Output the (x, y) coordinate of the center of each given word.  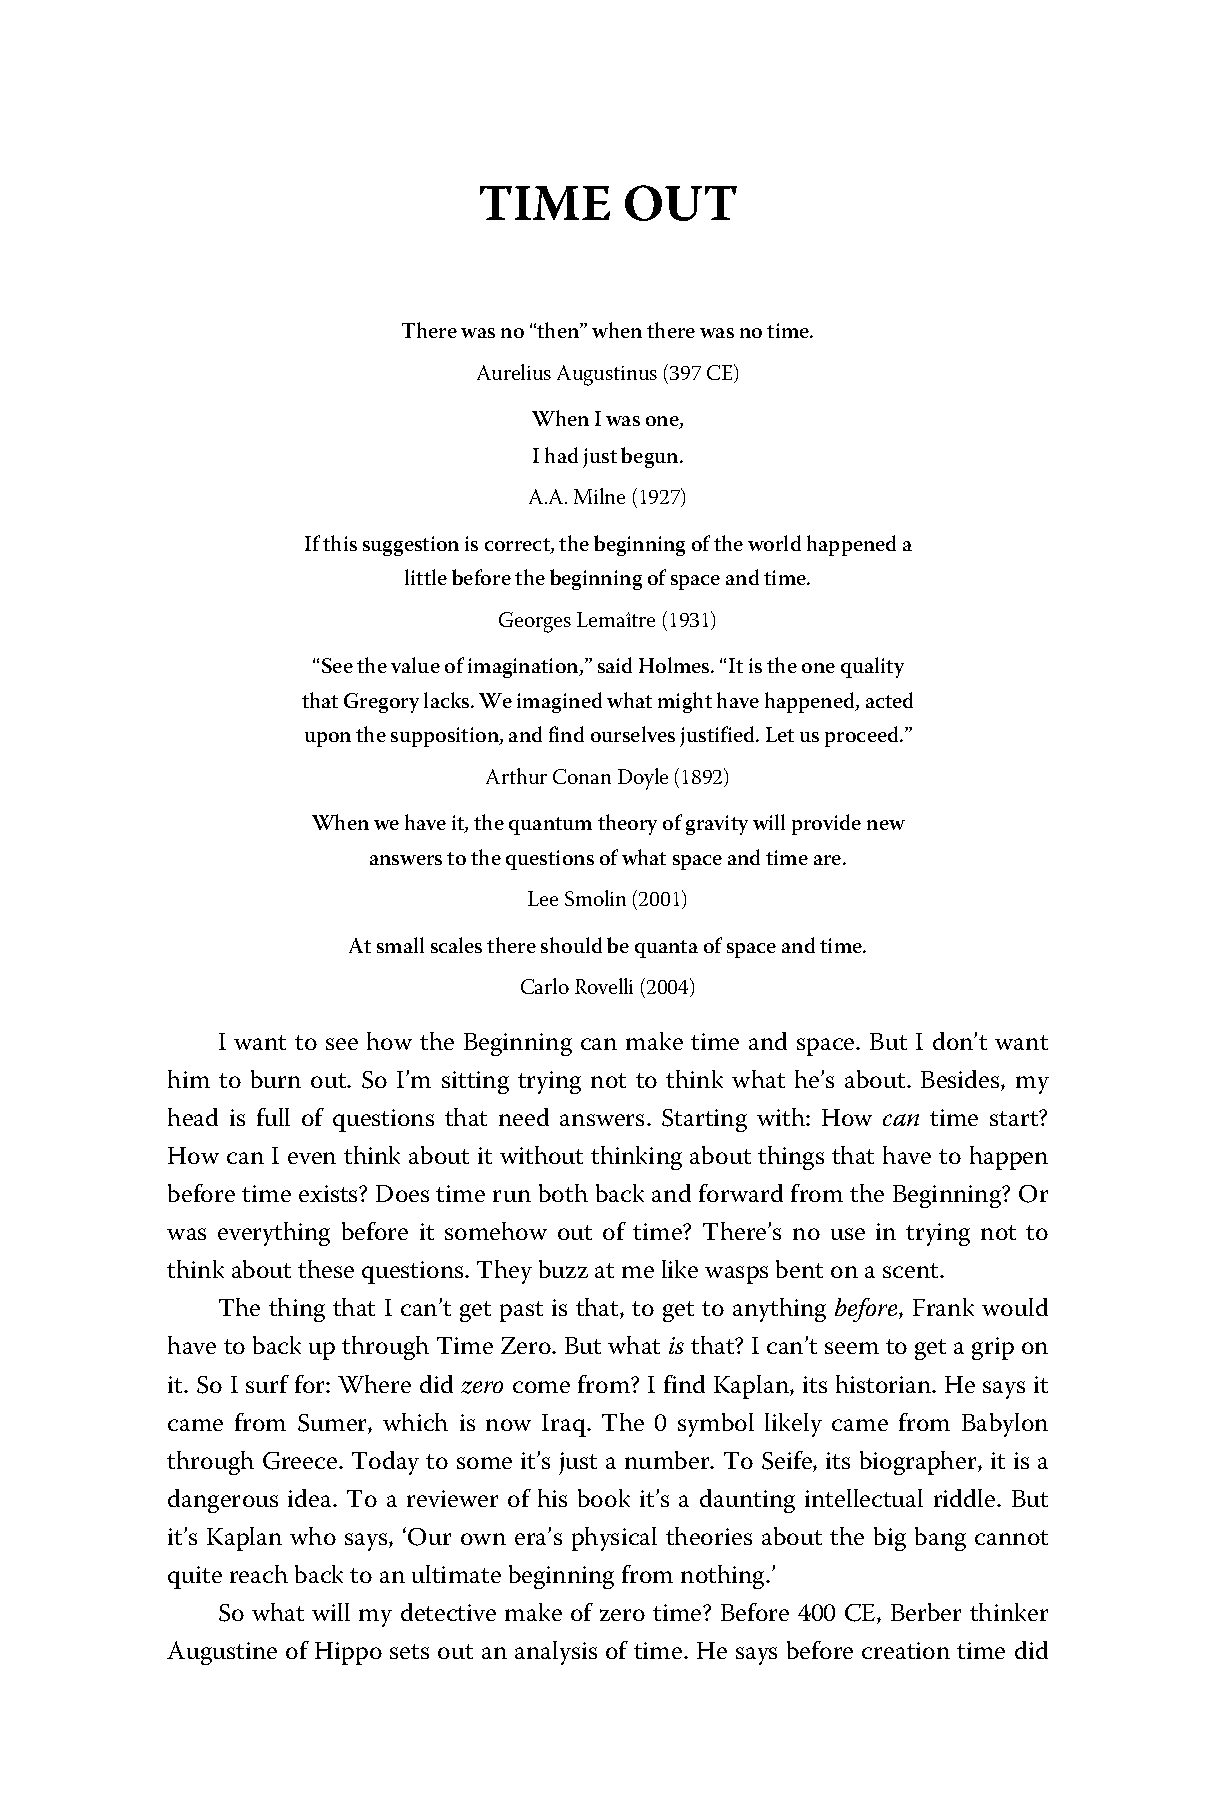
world (774, 543)
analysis (556, 1653)
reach (259, 1574)
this (340, 543)
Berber (926, 1612)
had (561, 455)
